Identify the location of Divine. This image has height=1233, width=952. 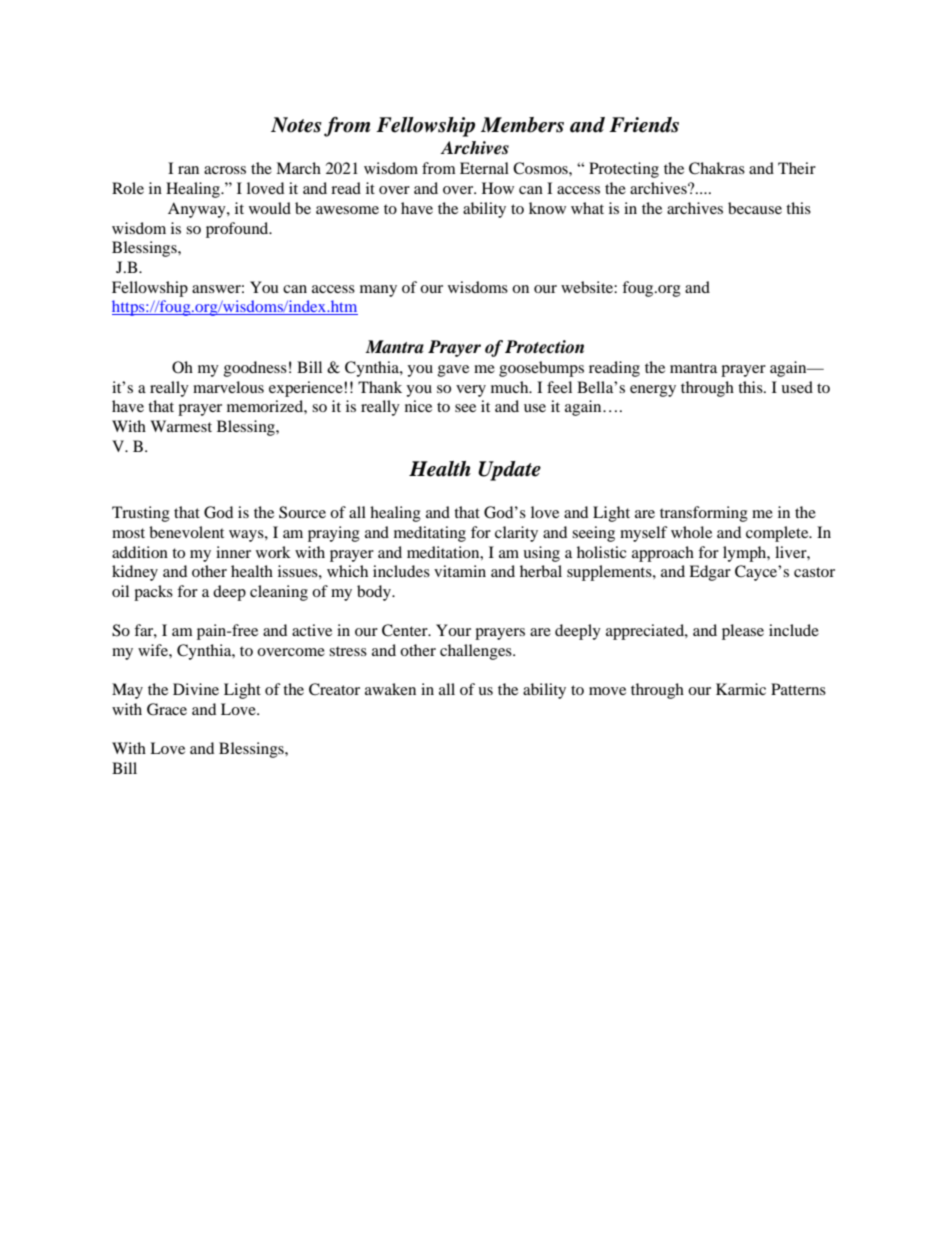
(196, 689).
